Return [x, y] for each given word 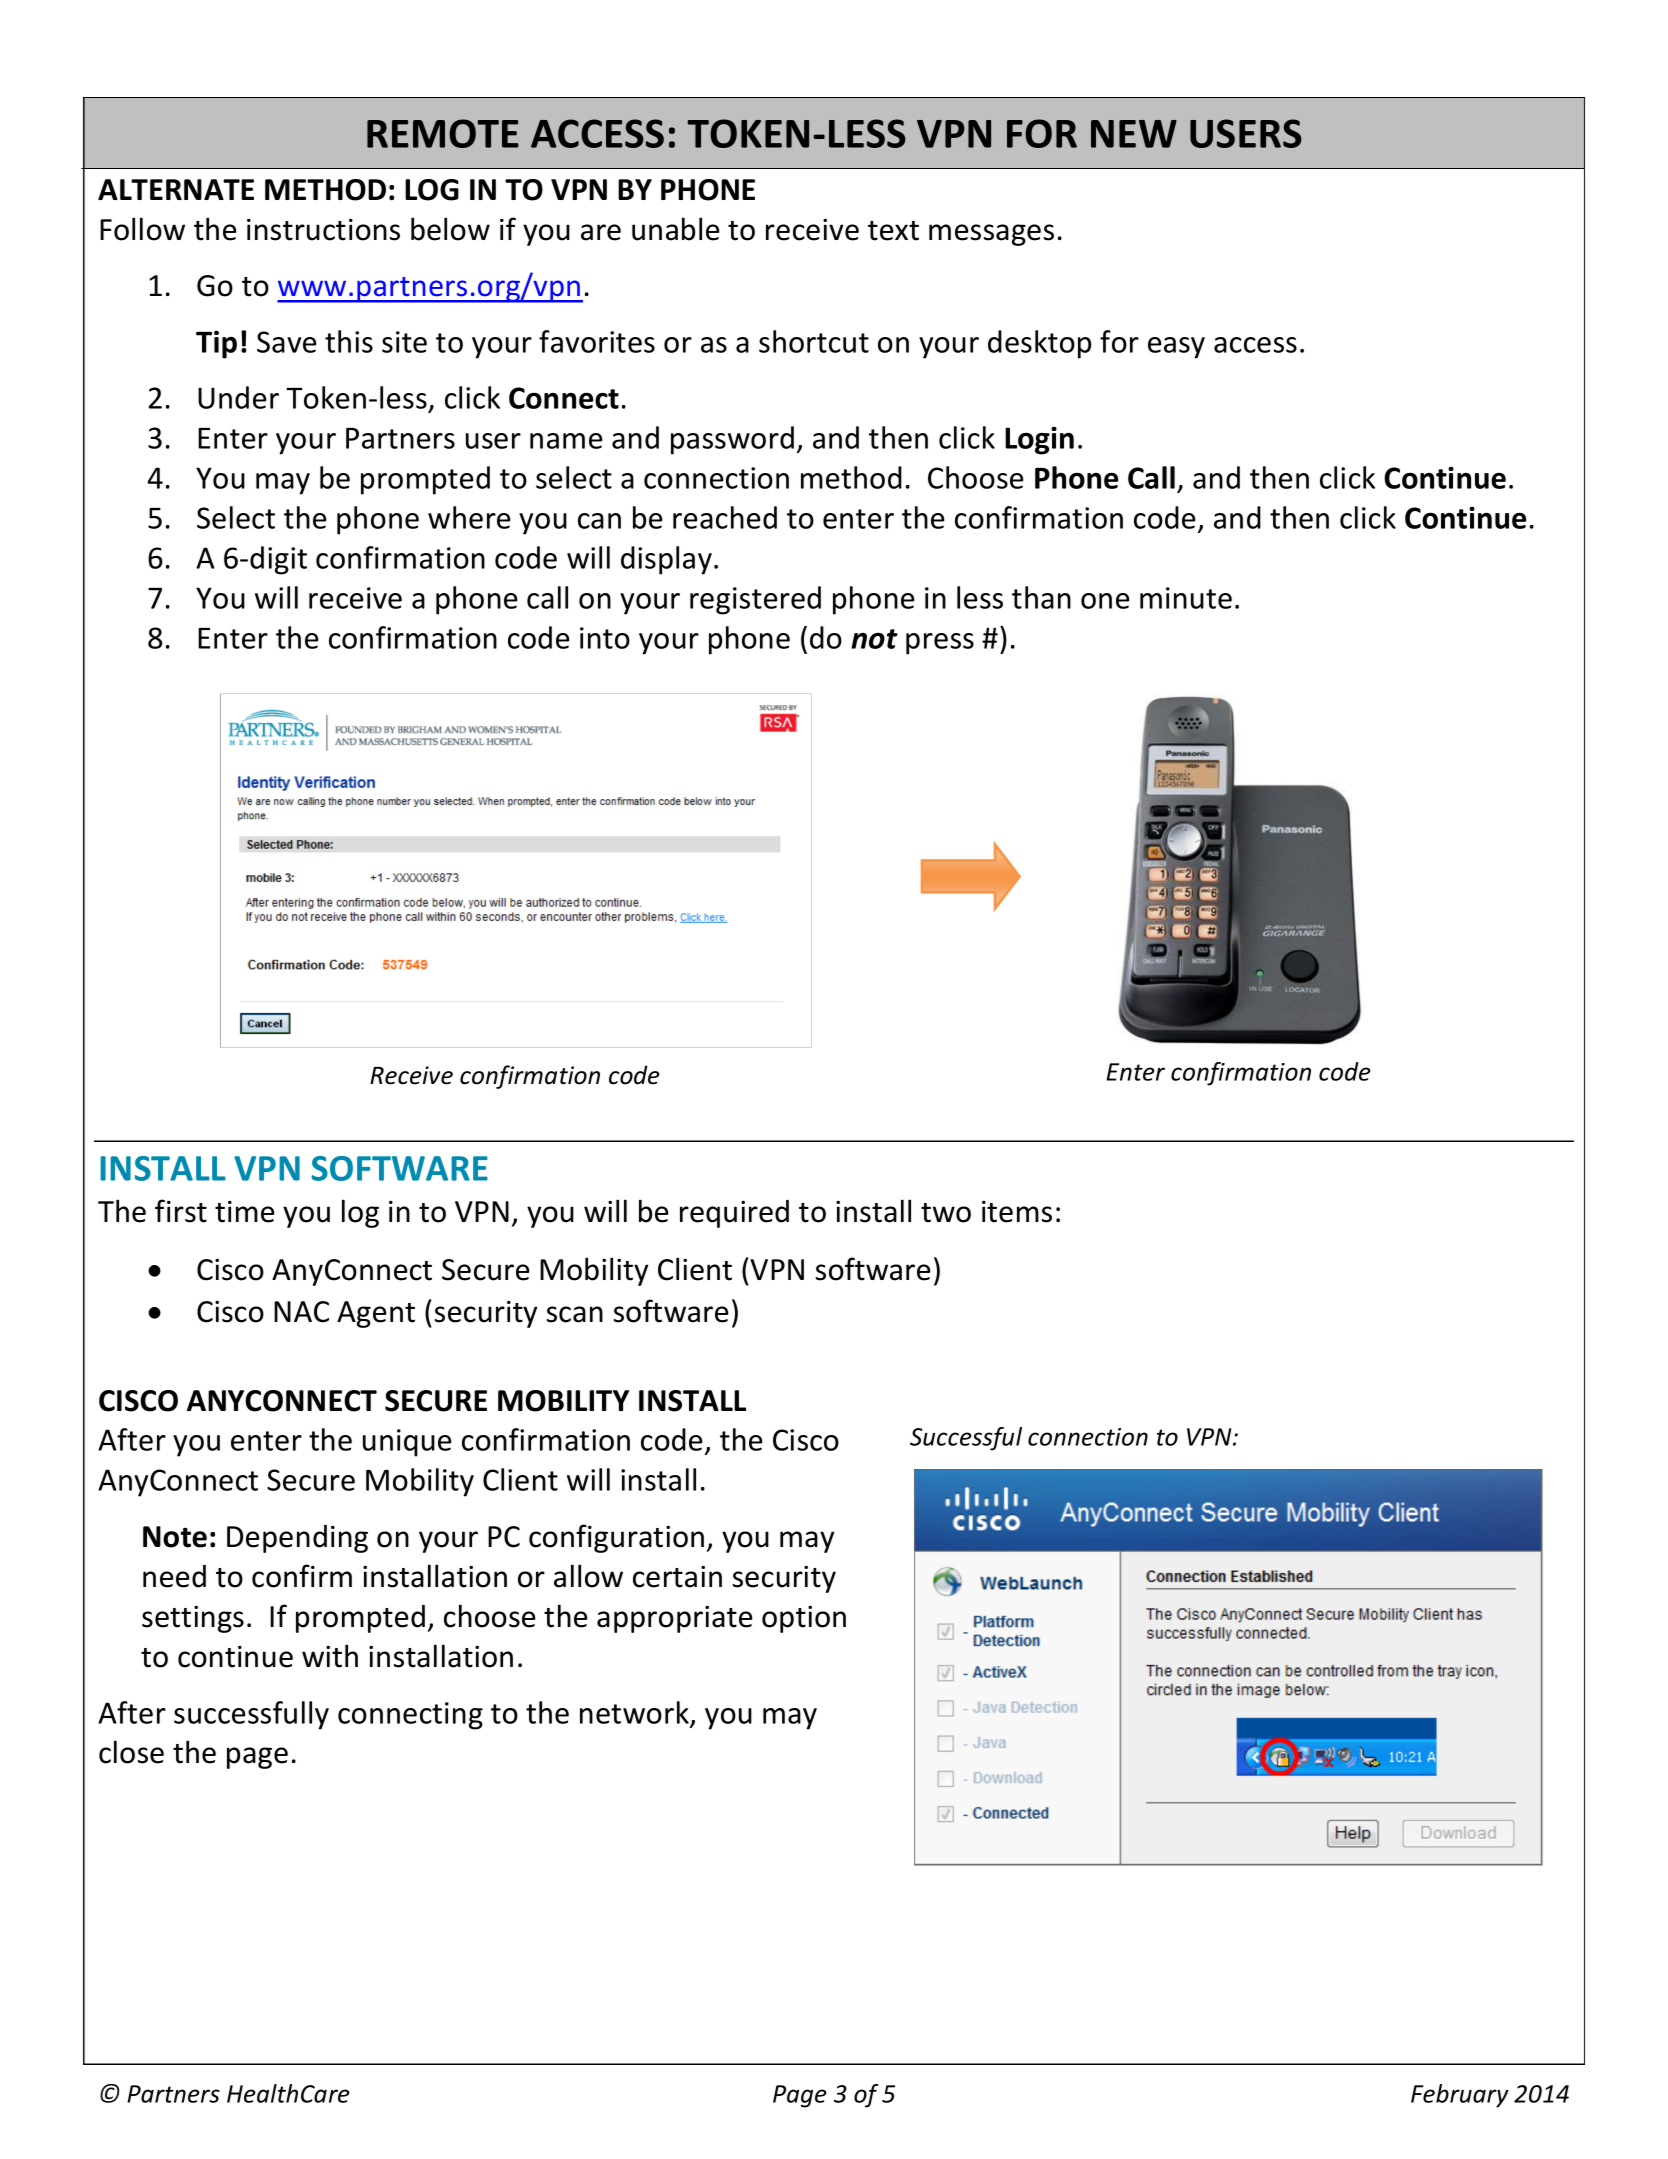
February [1460, 2096]
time [245, 1212]
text [893, 231]
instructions [323, 230]
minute [1186, 598]
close [131, 1752]
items [1017, 1212]
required [734, 1214]
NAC [301, 1312]
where [469, 517]
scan [575, 1314]
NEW [1134, 134]
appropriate [675, 1619]
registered [755, 600]
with [330, 1656]
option [804, 1619]
